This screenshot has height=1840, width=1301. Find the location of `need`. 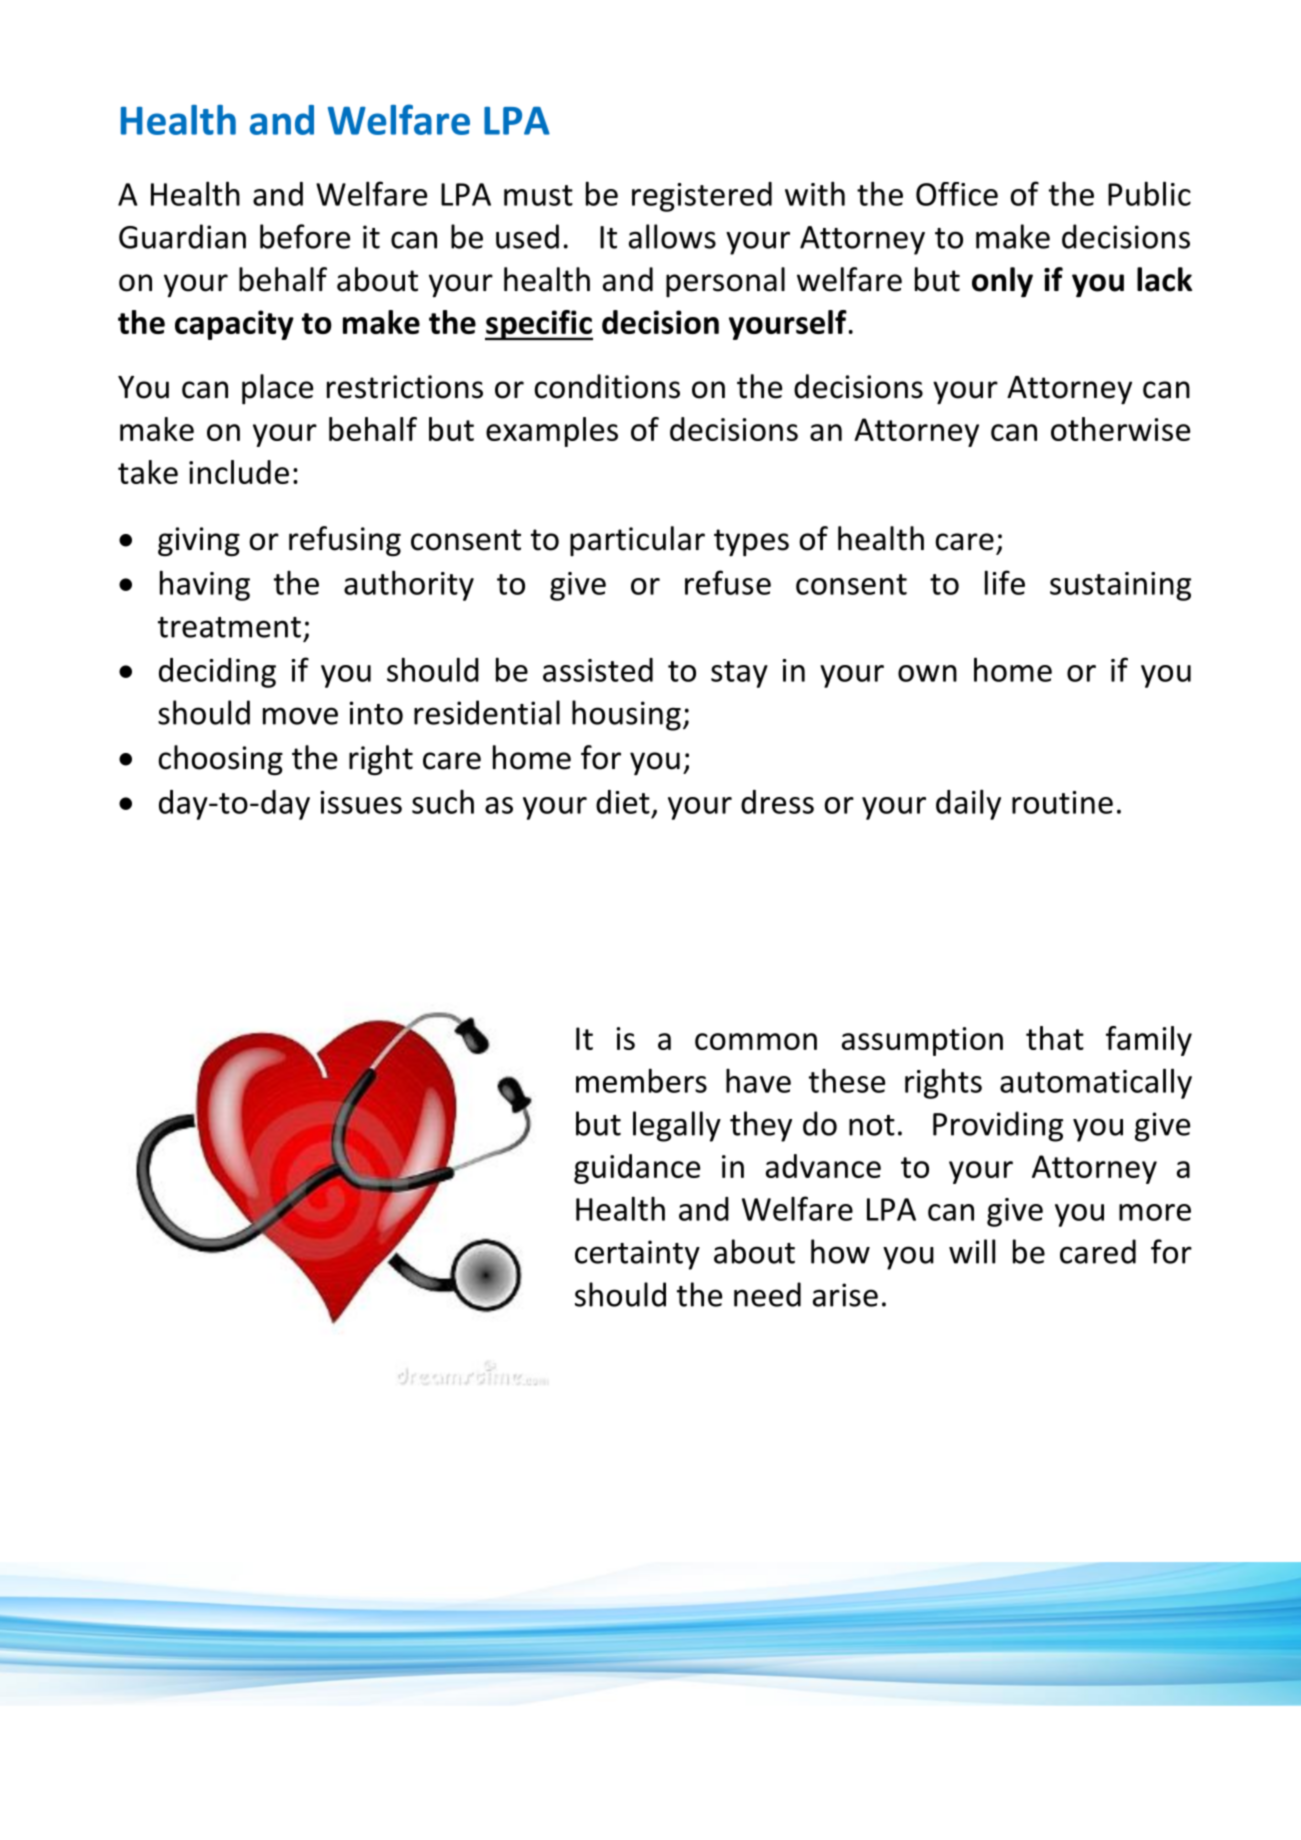

need is located at coordinates (767, 1294).
